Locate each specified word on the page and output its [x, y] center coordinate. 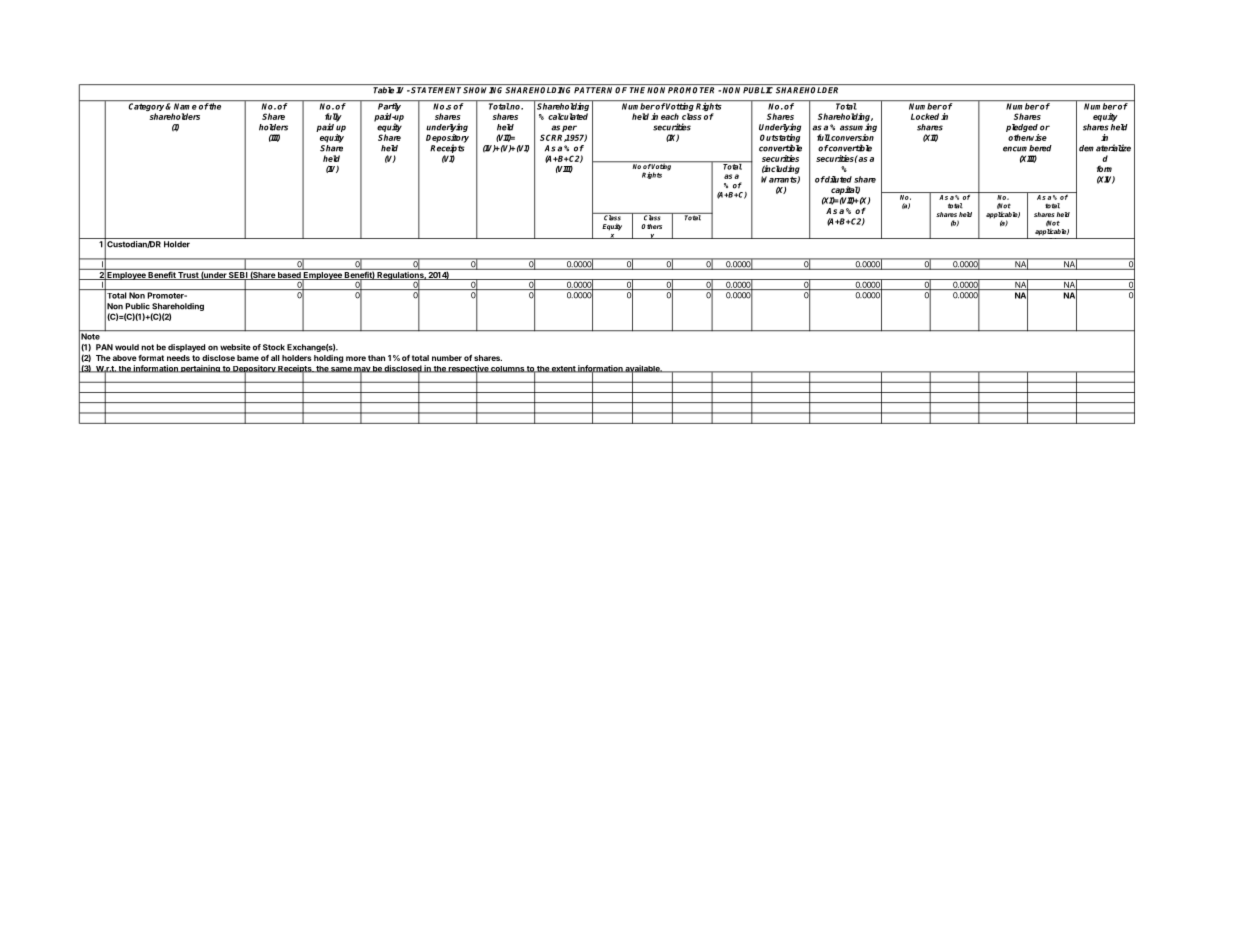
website [235, 347]
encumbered [1027, 148]
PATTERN [593, 90]
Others [651, 226]
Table [383, 90]
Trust [188, 276]
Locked [925, 116]
